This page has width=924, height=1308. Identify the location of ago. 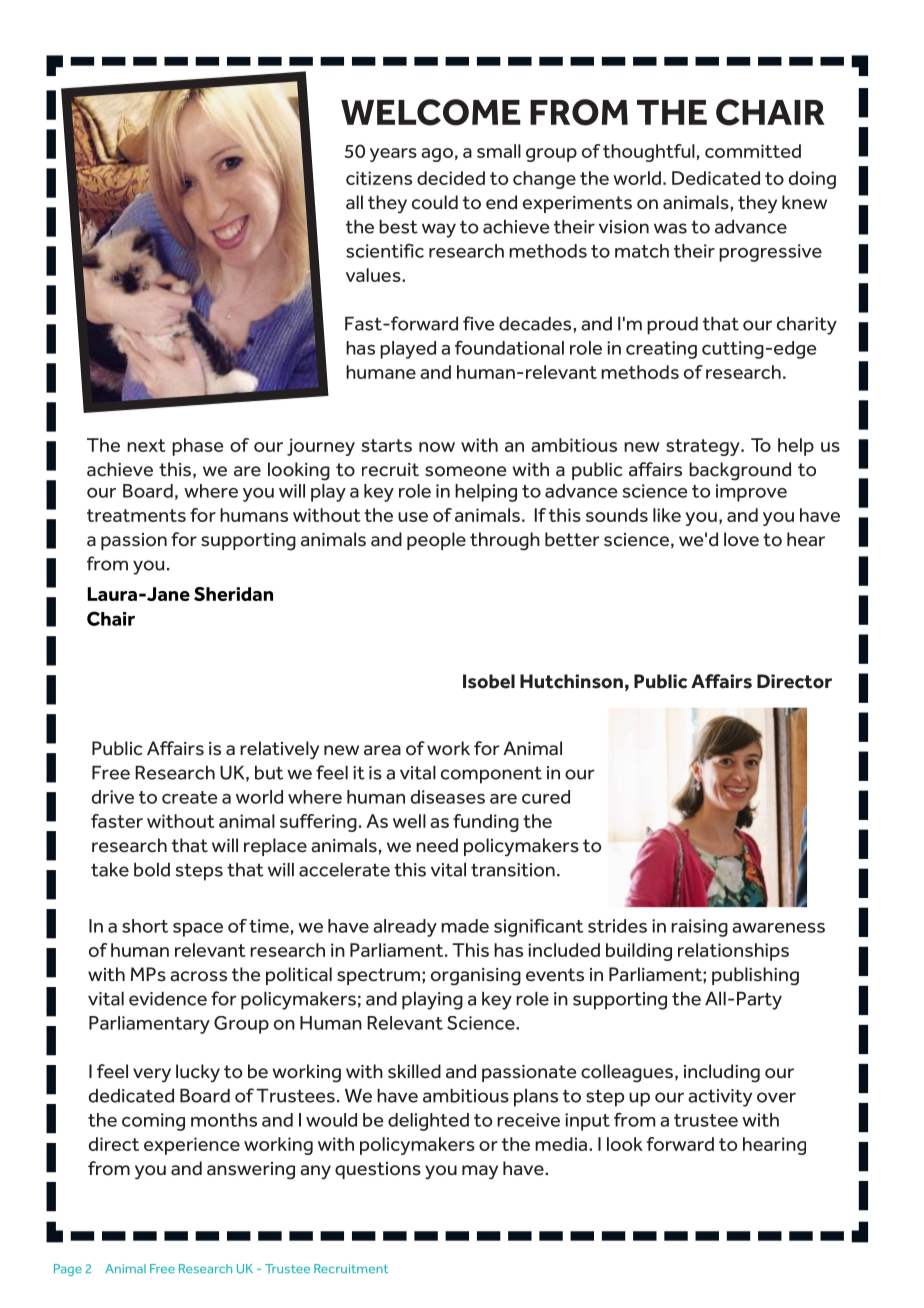
(437, 155).
